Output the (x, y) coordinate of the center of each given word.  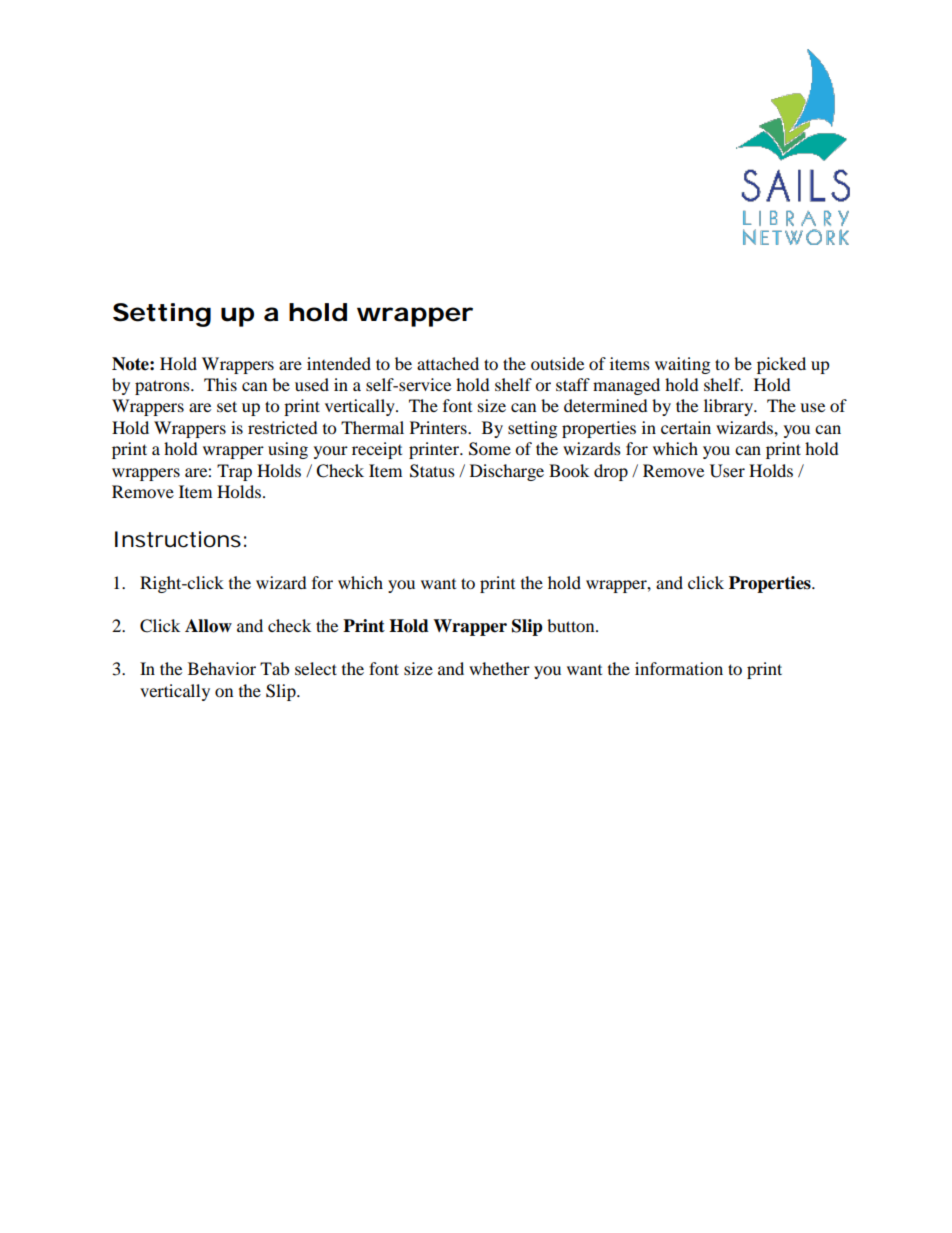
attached (448, 363)
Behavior (222, 668)
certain (686, 427)
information (679, 668)
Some (490, 449)
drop (611, 472)
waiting (682, 365)
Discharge (507, 472)
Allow (208, 626)
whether (499, 668)
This (220, 384)
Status (432, 471)
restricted (283, 427)
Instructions (178, 539)
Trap (234, 472)
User (727, 471)
